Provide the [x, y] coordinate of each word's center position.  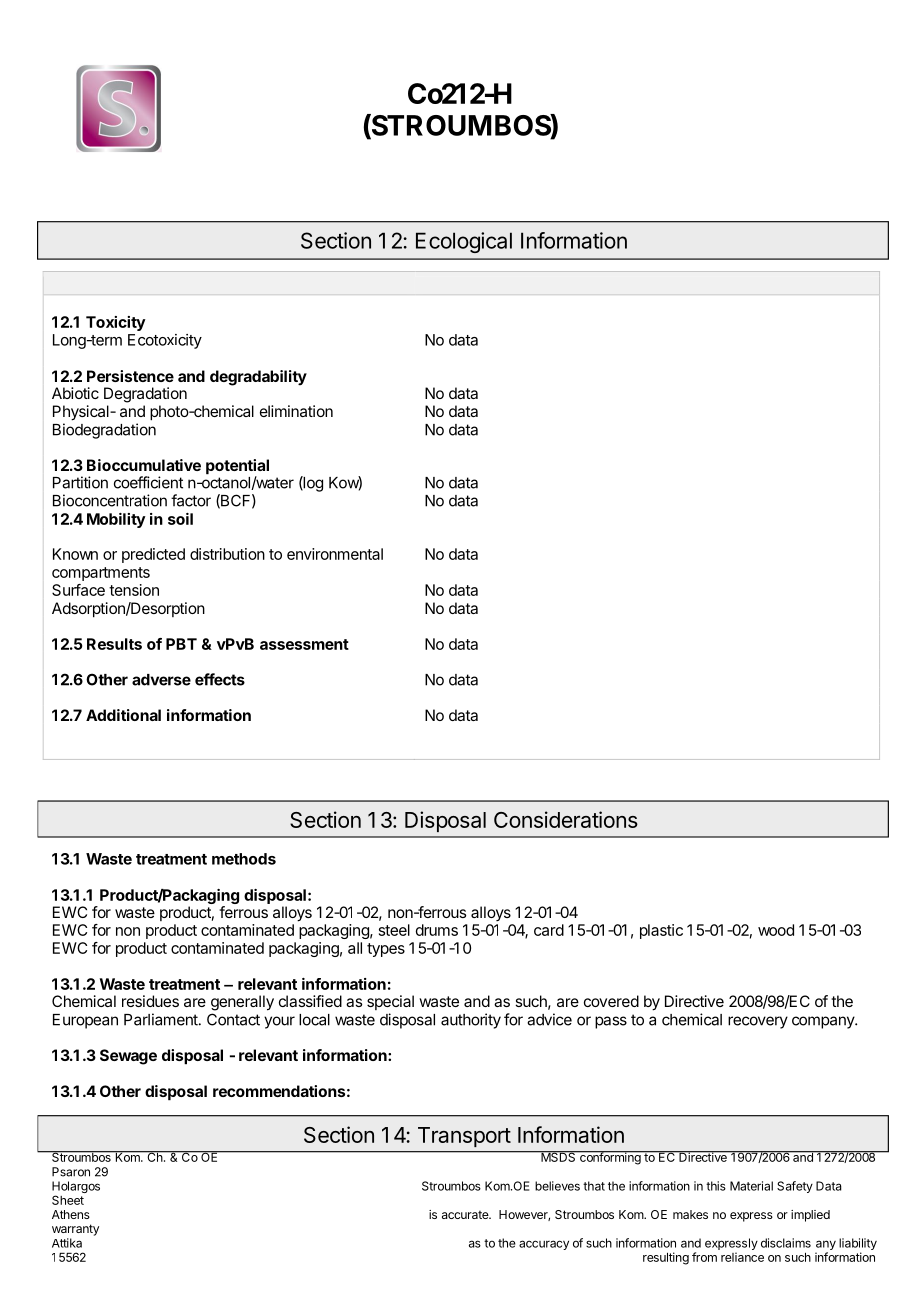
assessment [304, 644]
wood [776, 930]
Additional [123, 715]
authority [471, 1021]
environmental [335, 554]
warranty [75, 1230]
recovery [758, 1022]
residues [150, 1001]
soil [180, 519]
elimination [296, 411]
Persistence [130, 376]
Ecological [464, 242]
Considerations [566, 819]
